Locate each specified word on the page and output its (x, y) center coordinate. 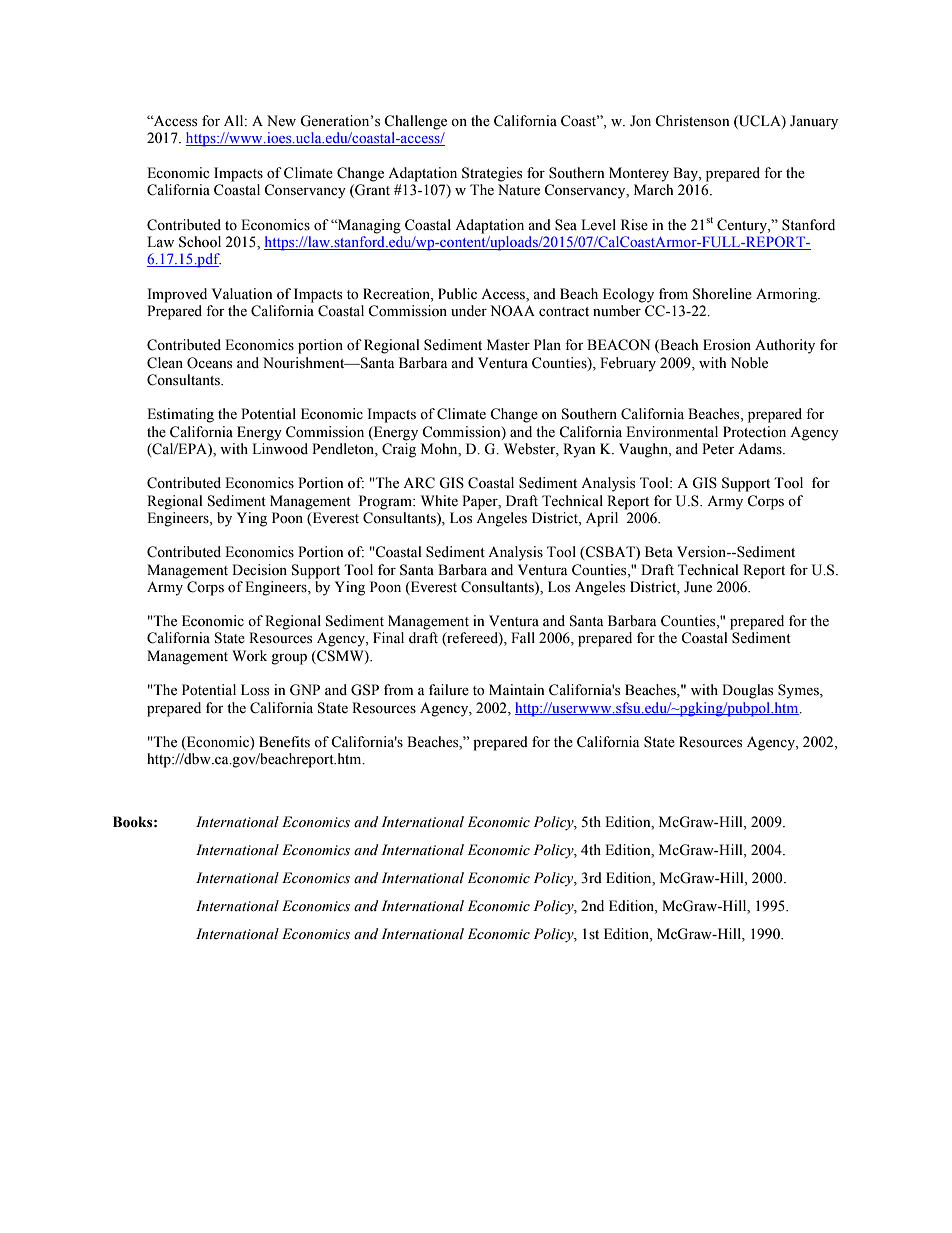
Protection (754, 432)
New (281, 121)
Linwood (280, 449)
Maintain (517, 689)
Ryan (579, 450)
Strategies (492, 174)
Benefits (284, 742)
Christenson (692, 121)
